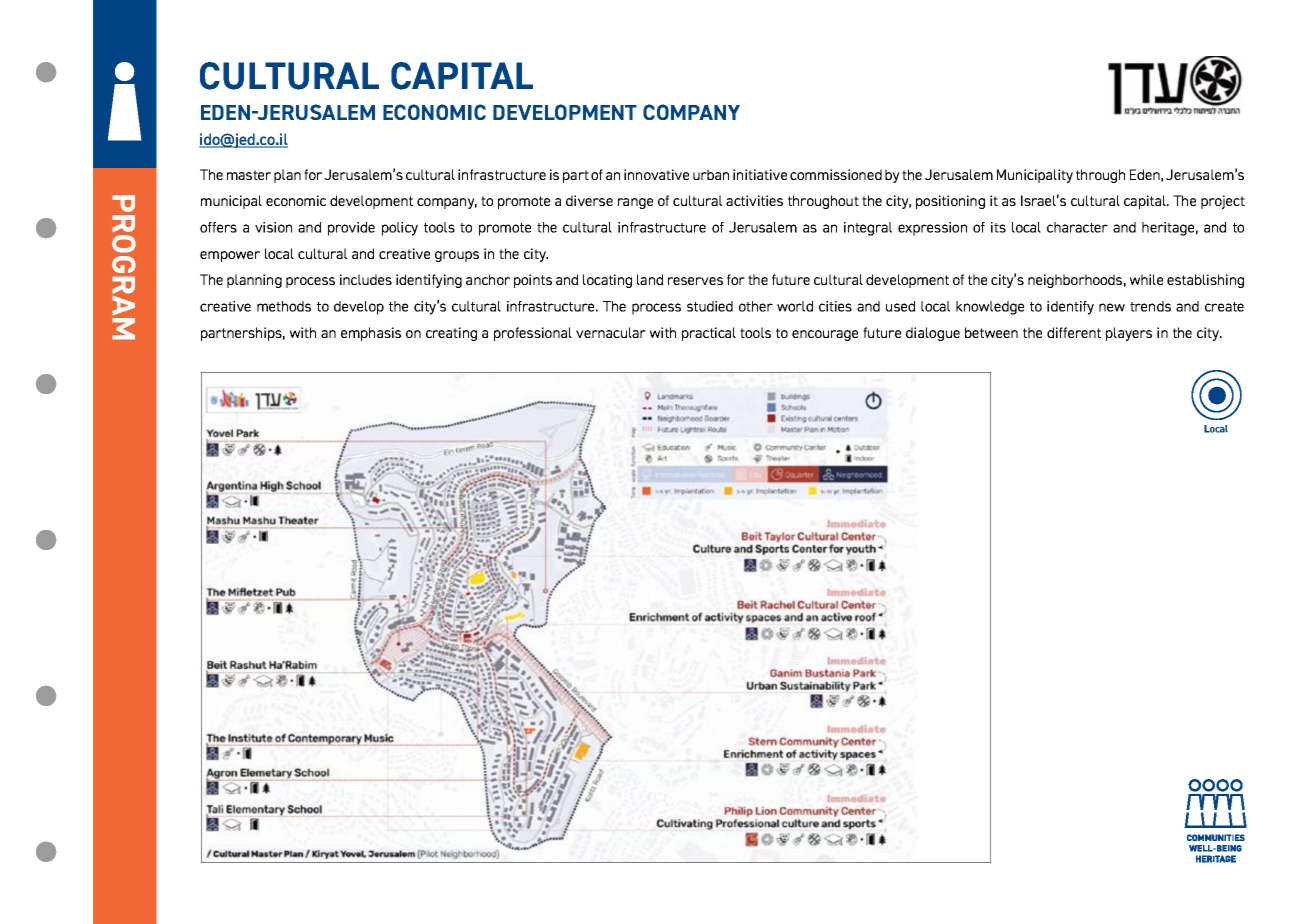  I want to click on urban, so click(711, 174).
